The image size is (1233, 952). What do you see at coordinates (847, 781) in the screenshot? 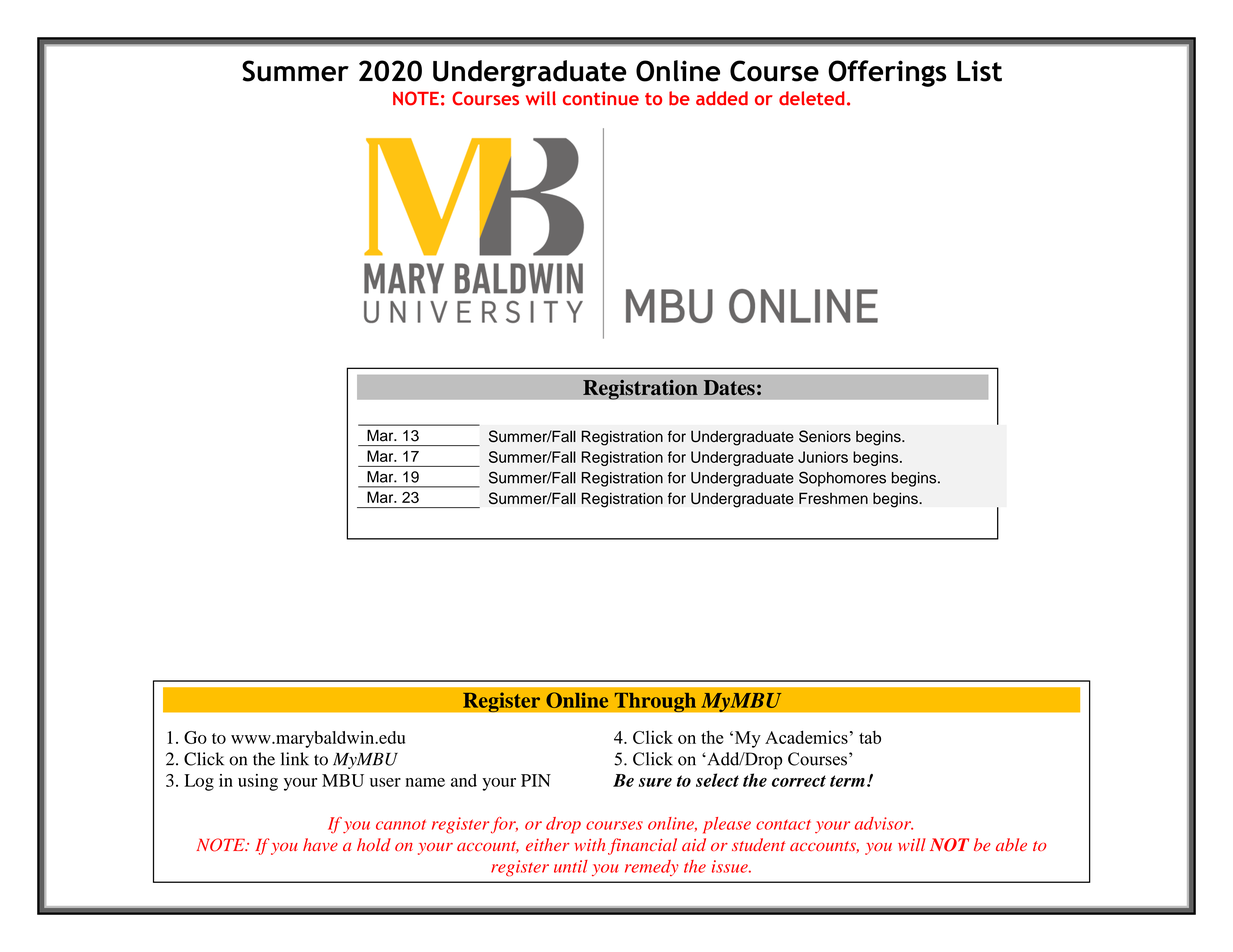
I see `term` at bounding box center [847, 781].
